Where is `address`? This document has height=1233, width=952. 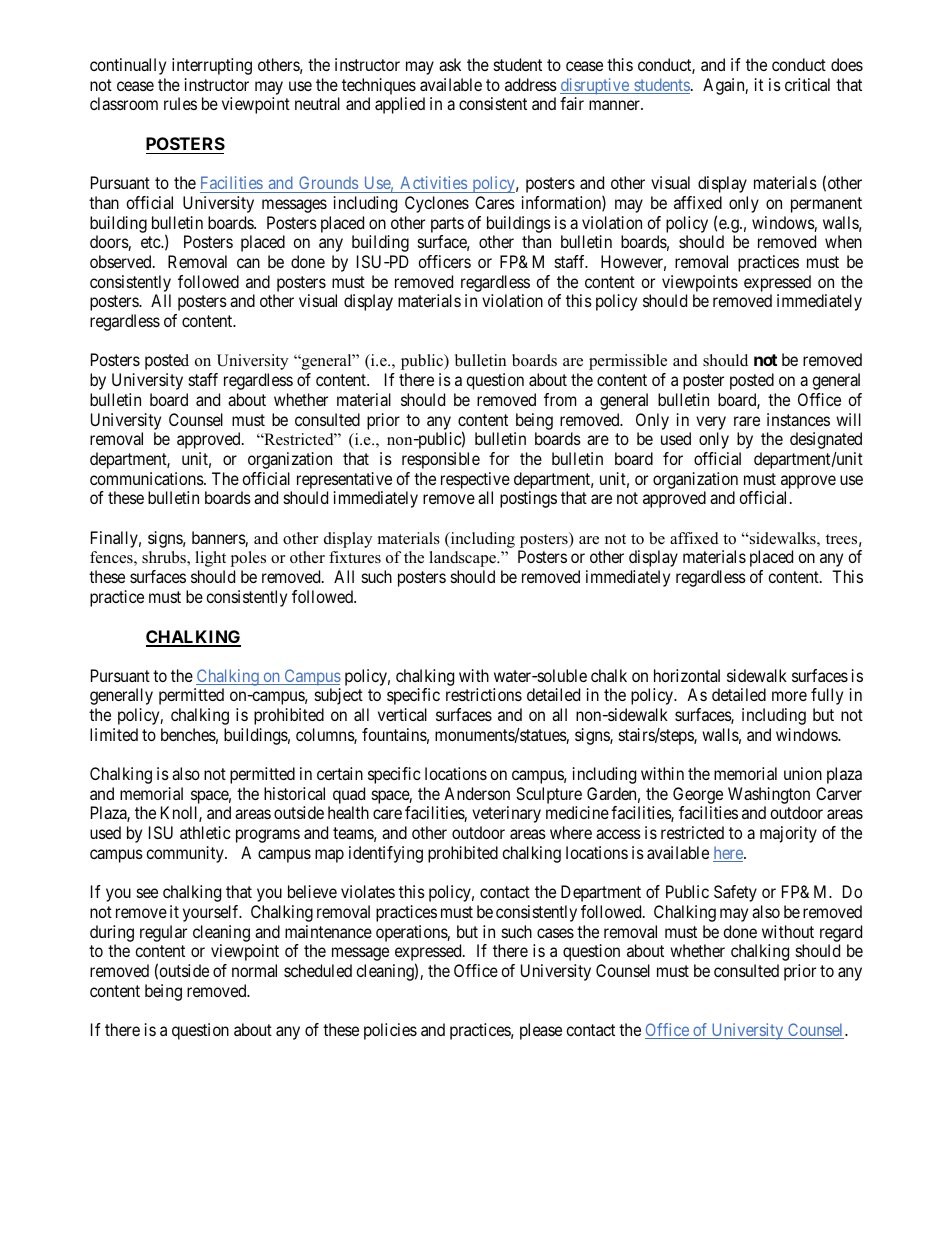 address is located at coordinates (531, 84).
